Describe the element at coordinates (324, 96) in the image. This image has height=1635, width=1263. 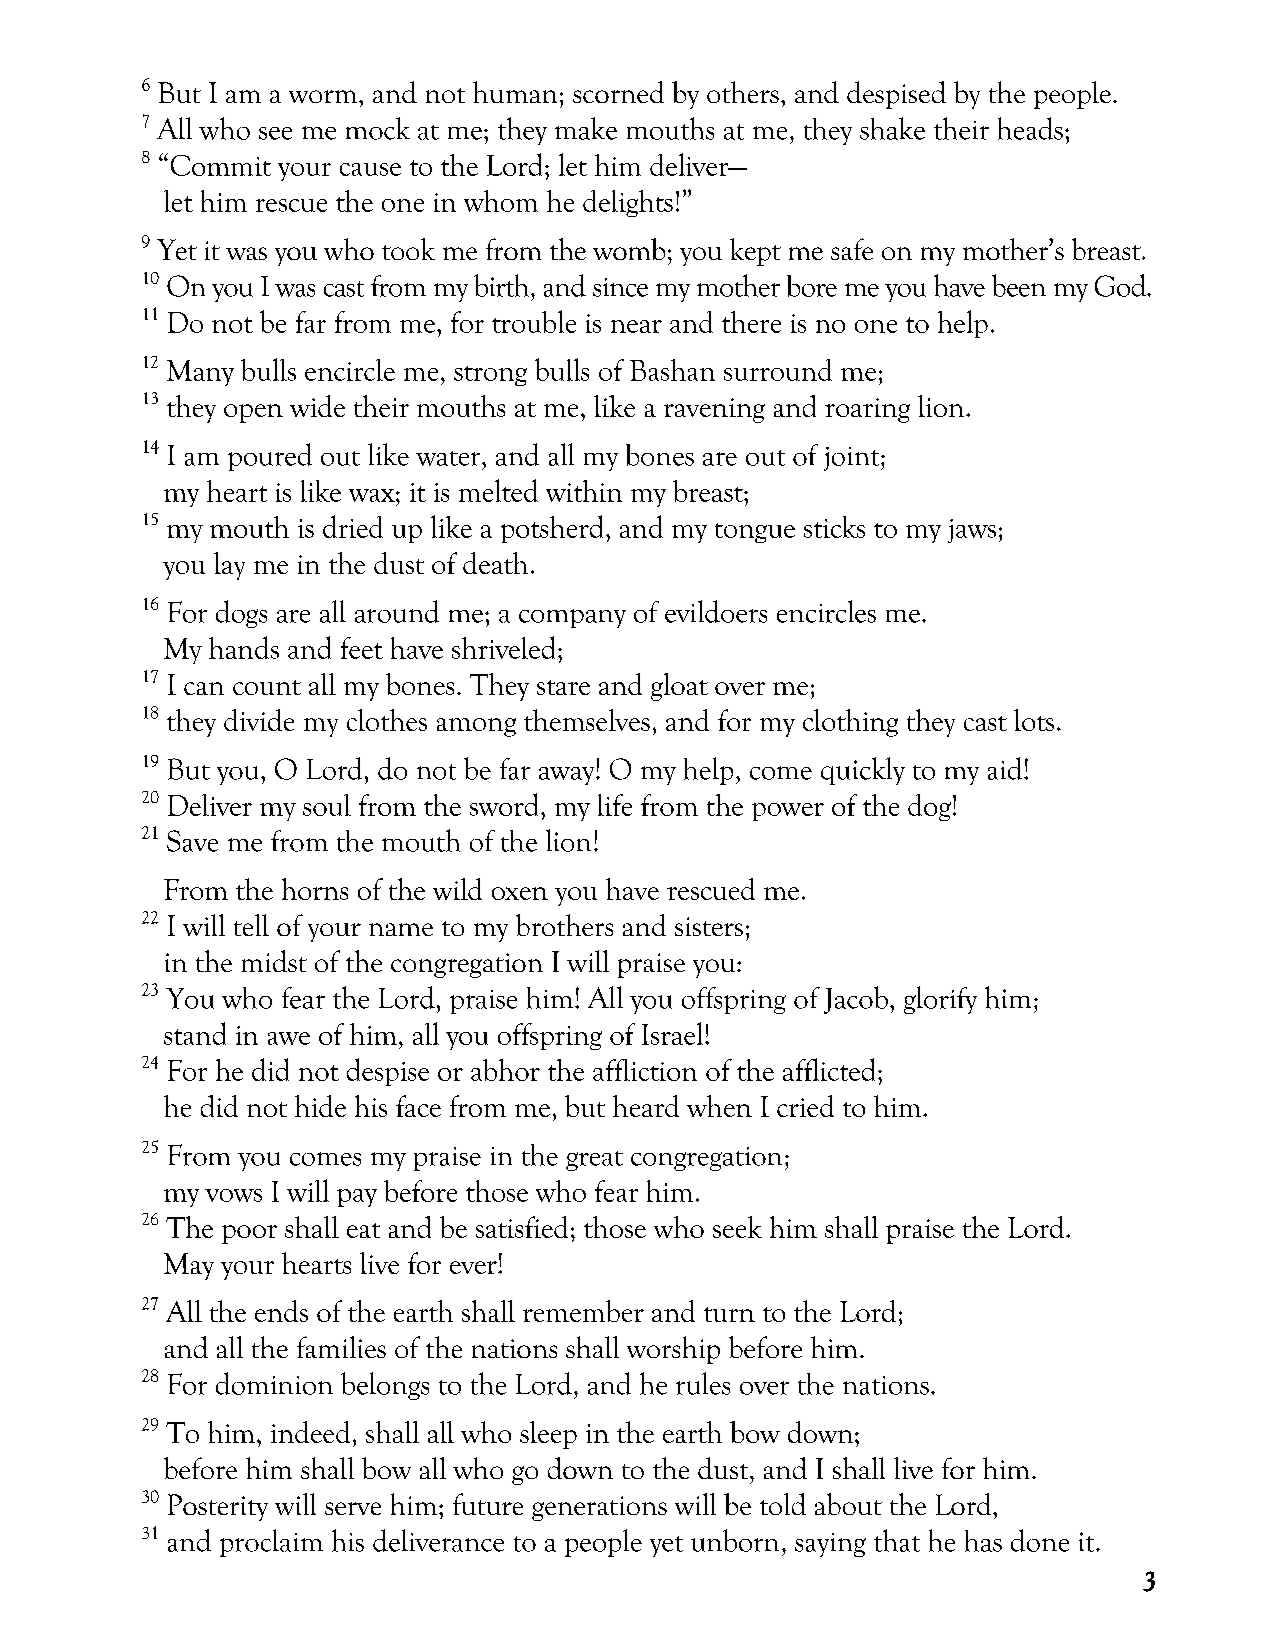
I see `worm` at that location.
